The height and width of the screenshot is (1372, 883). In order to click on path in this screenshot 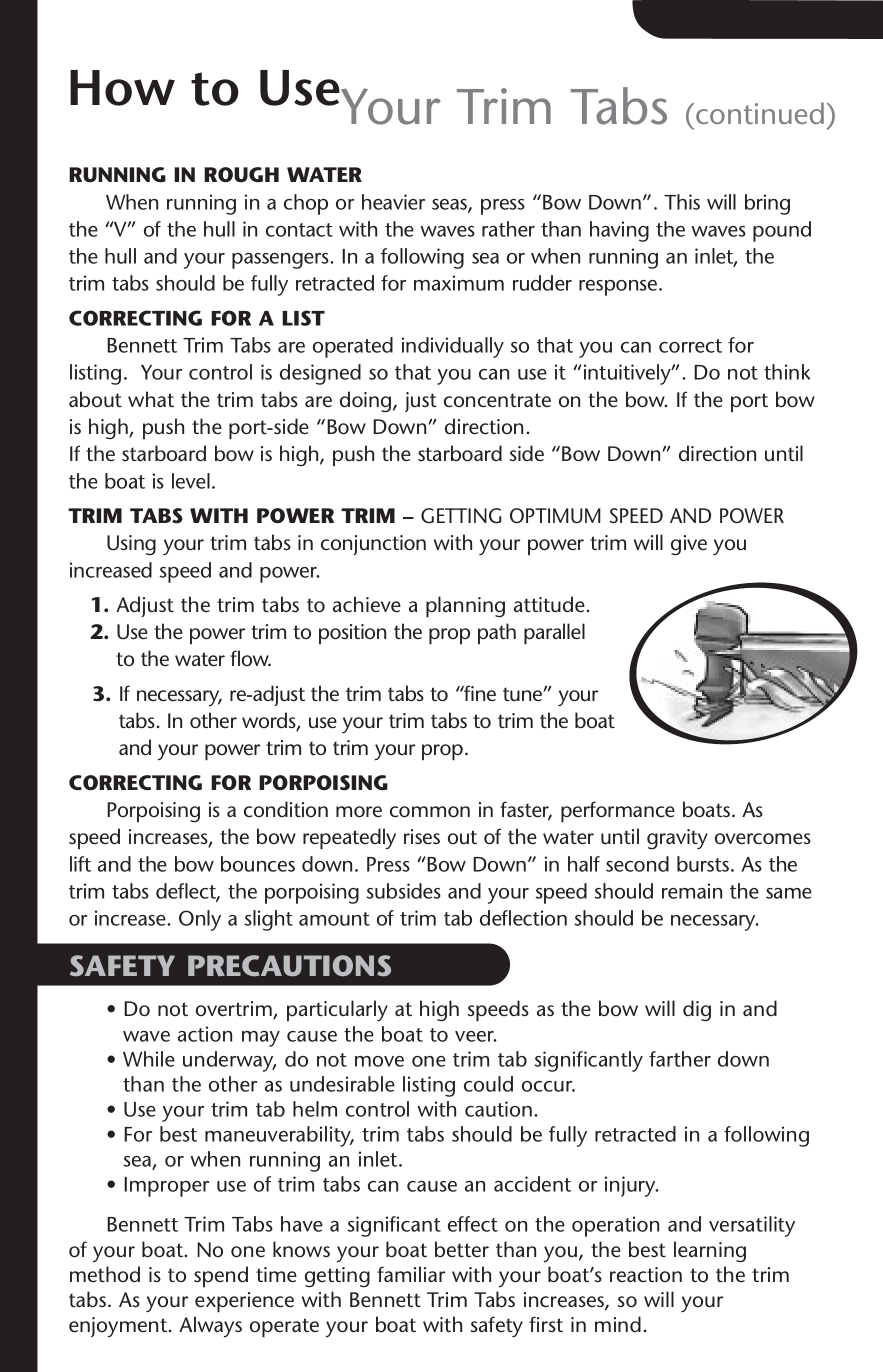, I will do `click(497, 633)`.
